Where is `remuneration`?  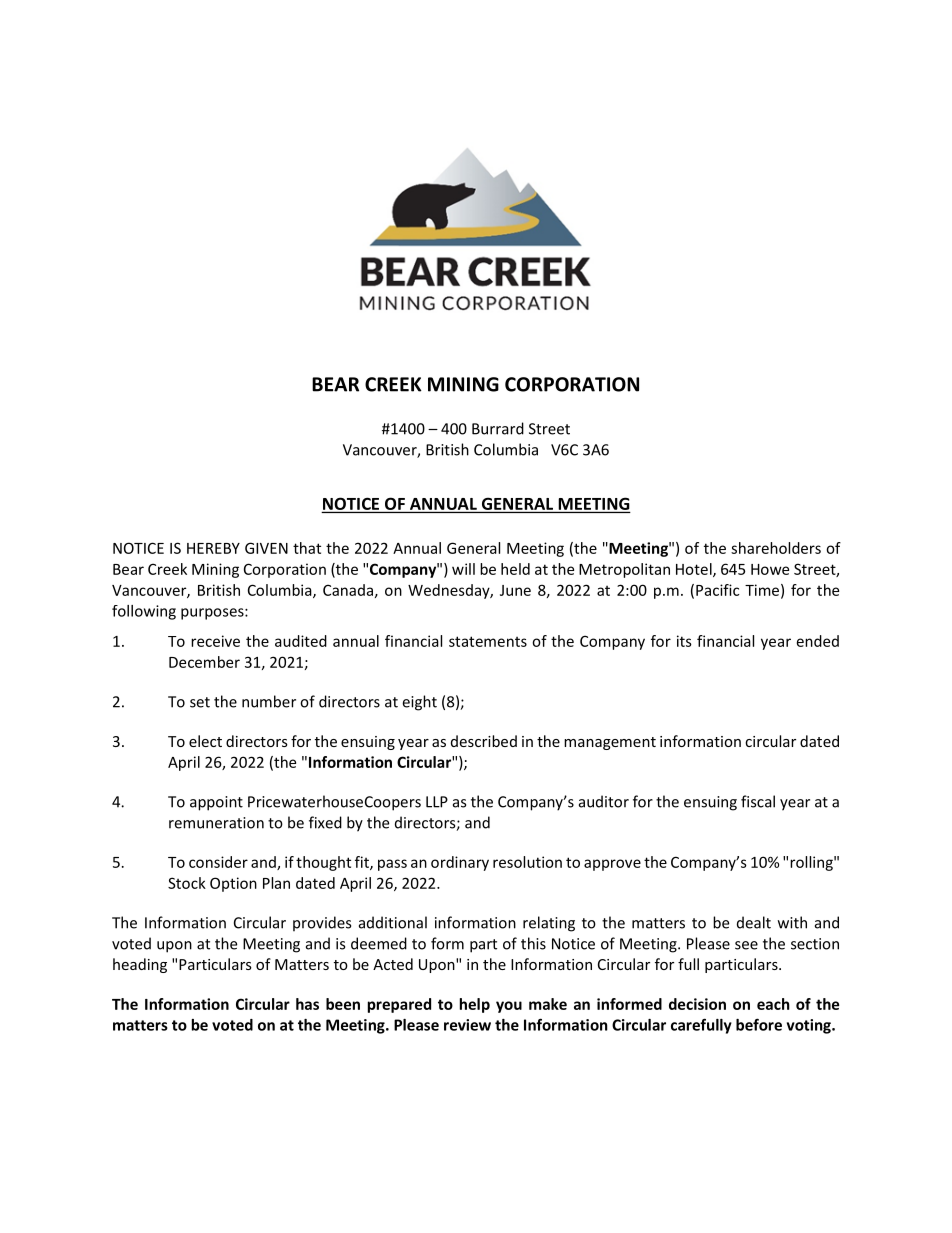
remuneration is located at coordinates (216, 823).
